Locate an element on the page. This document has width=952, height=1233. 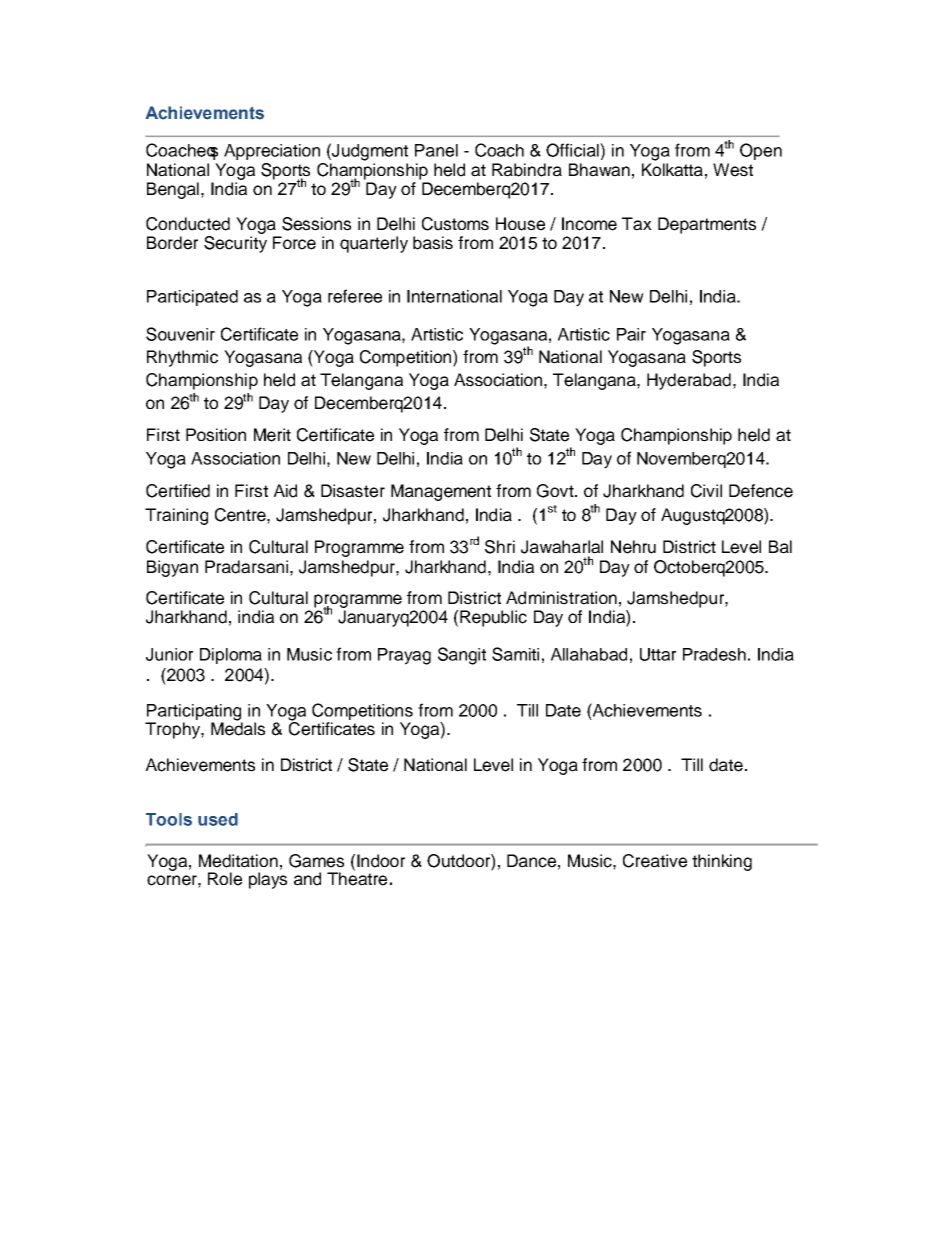
Aid is located at coordinates (285, 491).
